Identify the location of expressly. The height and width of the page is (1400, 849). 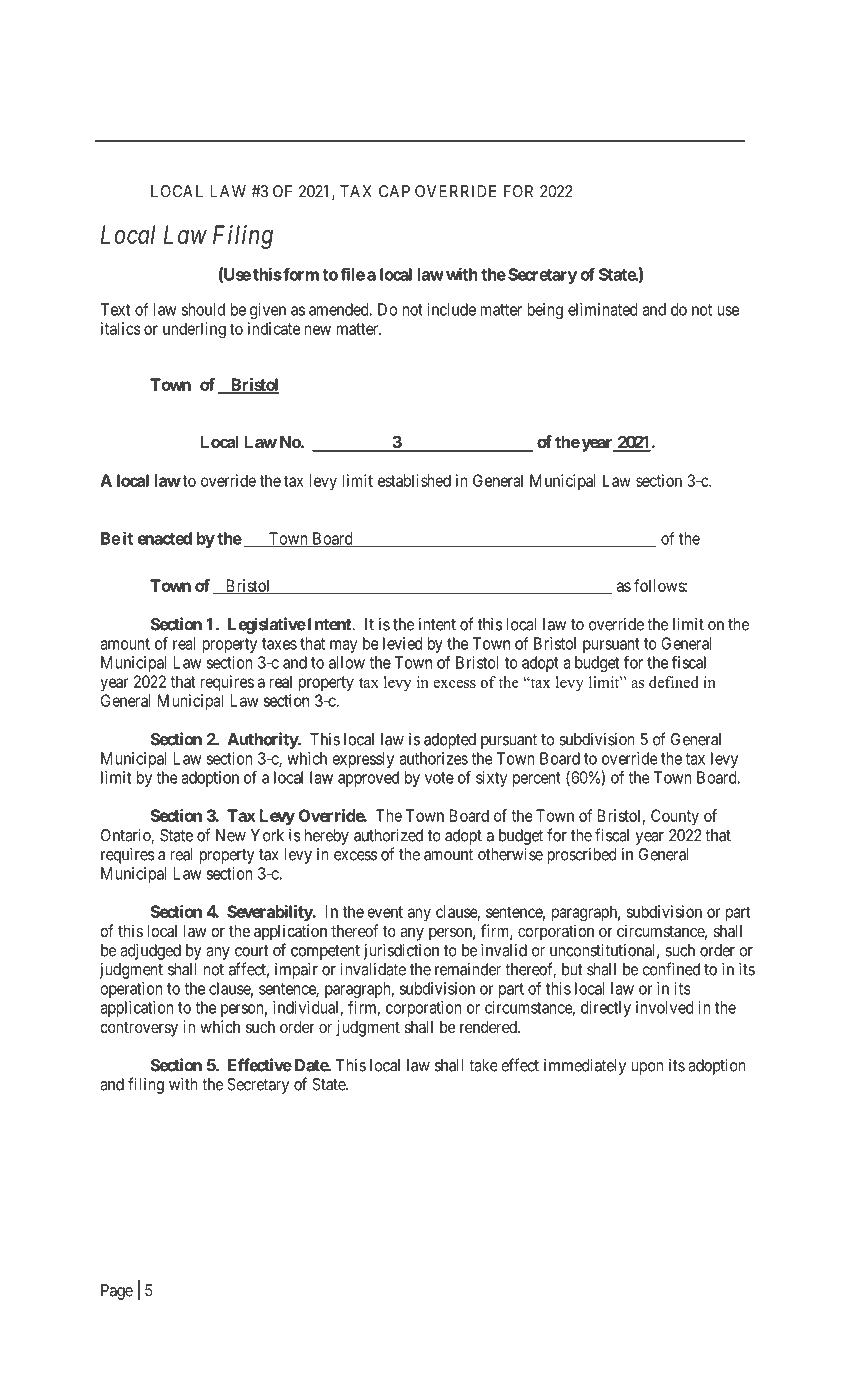
(363, 760).
